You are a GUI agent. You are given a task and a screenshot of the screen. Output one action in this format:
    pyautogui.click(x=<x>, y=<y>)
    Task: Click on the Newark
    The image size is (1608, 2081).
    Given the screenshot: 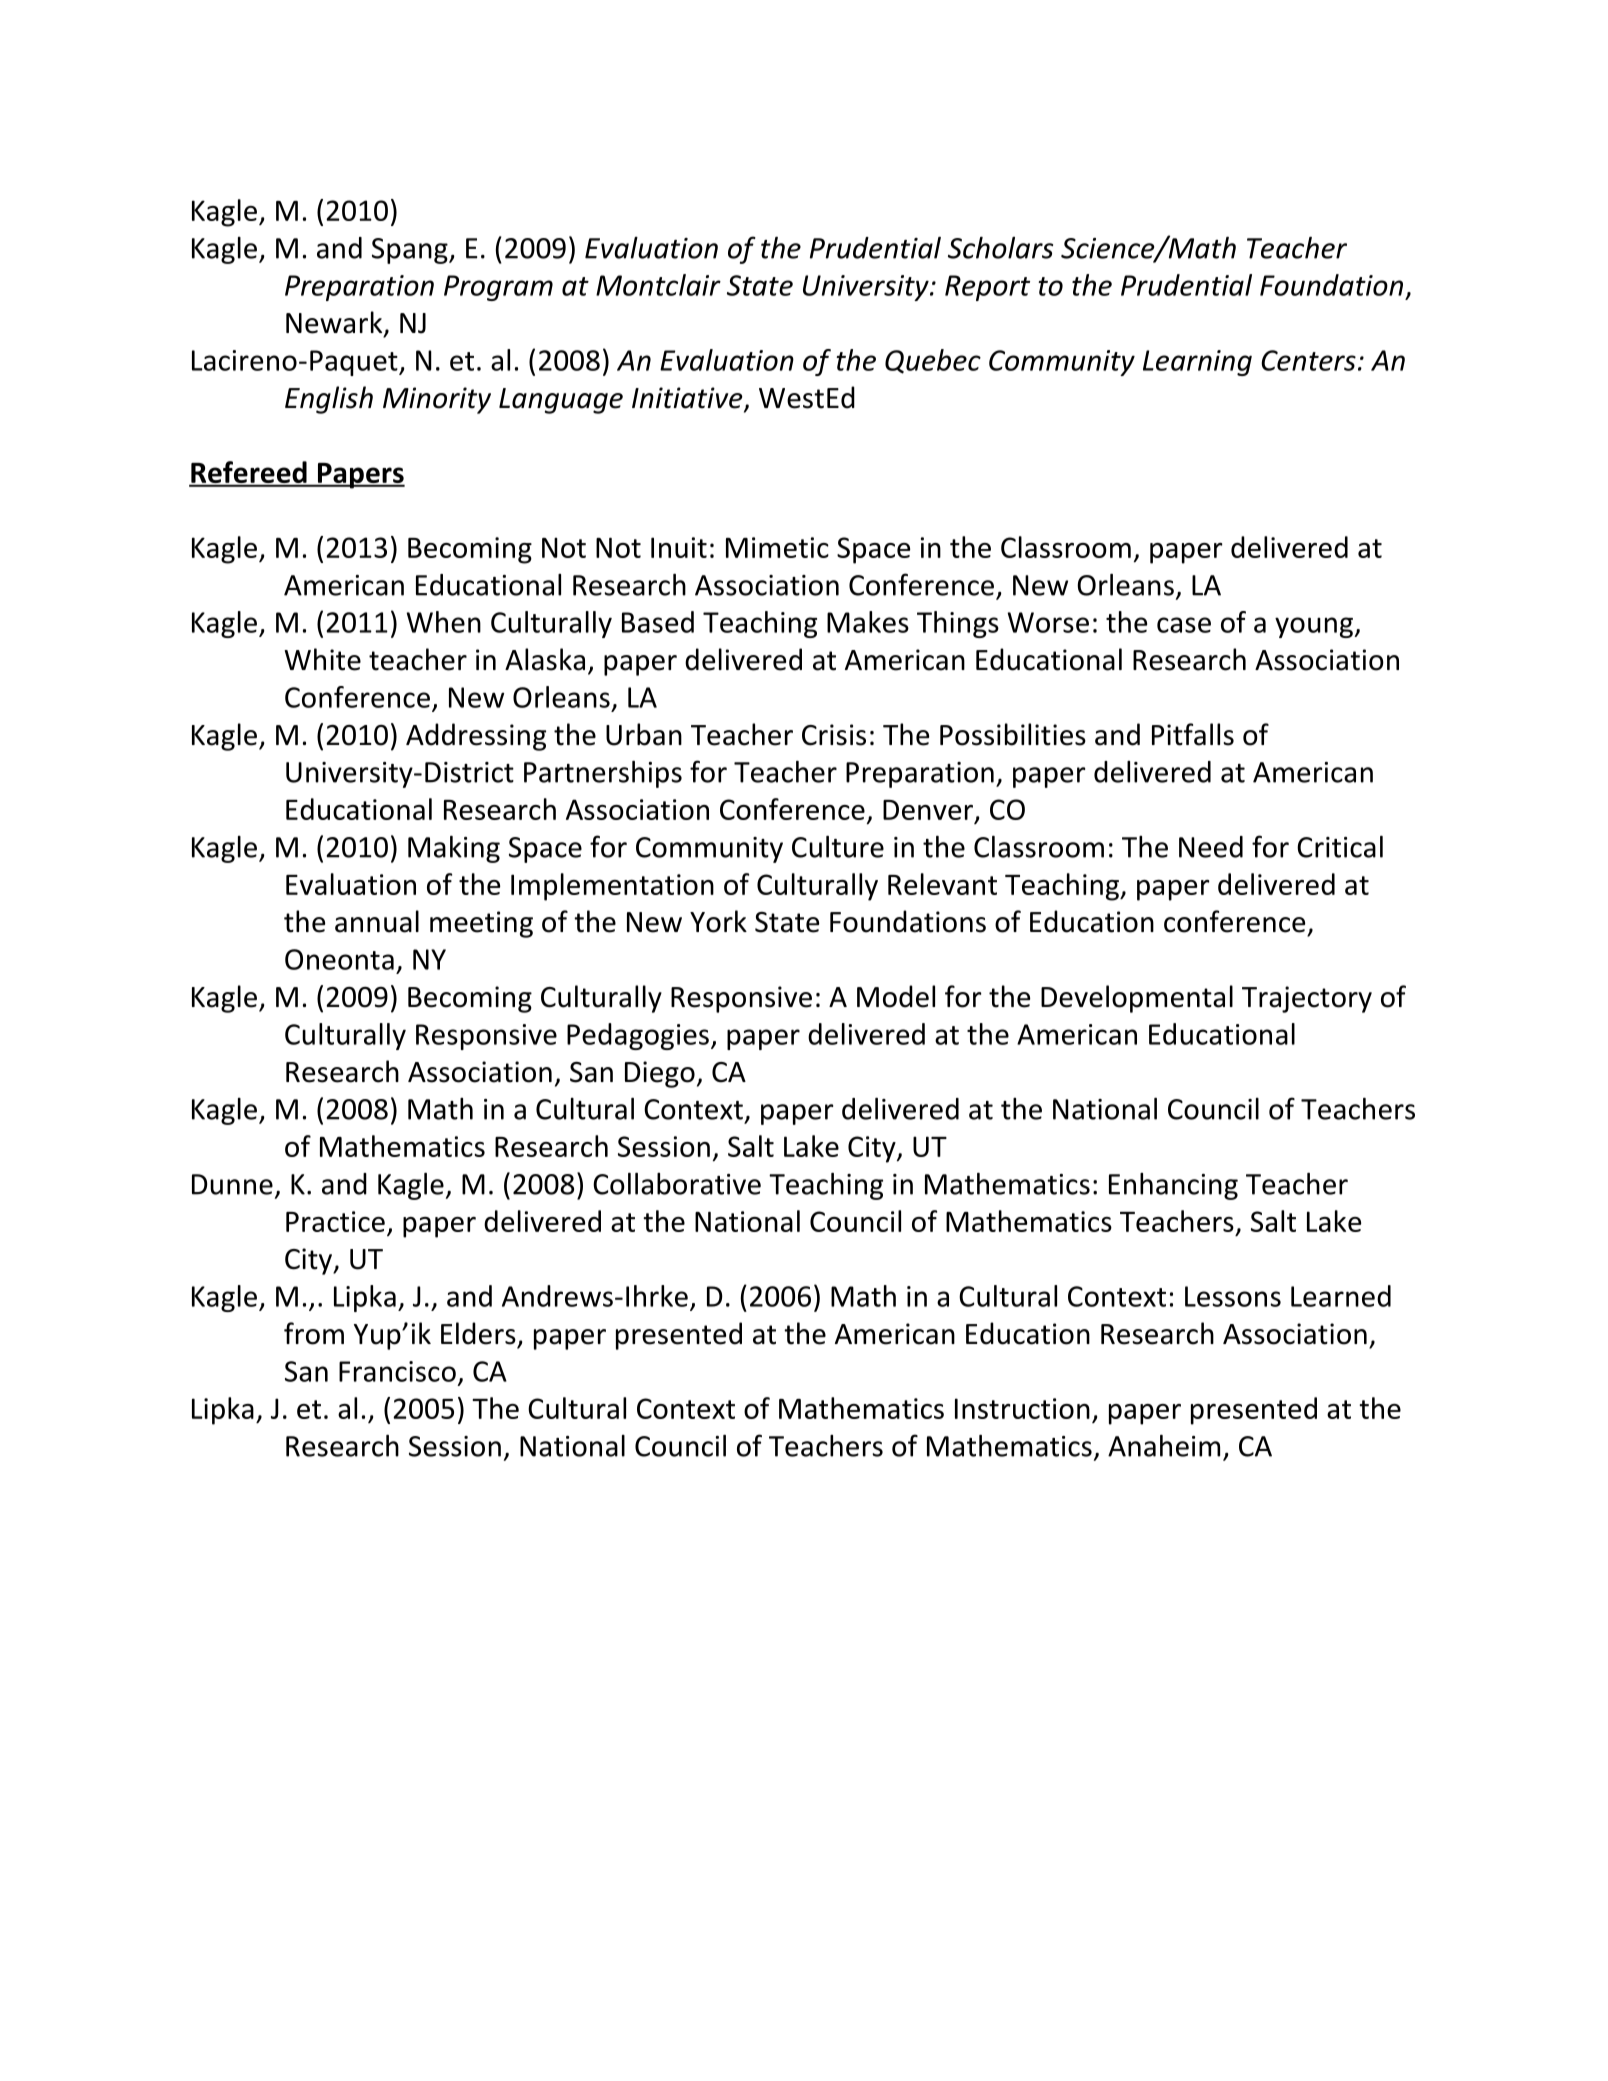 What is the action you would take?
    pyautogui.click(x=335, y=323)
